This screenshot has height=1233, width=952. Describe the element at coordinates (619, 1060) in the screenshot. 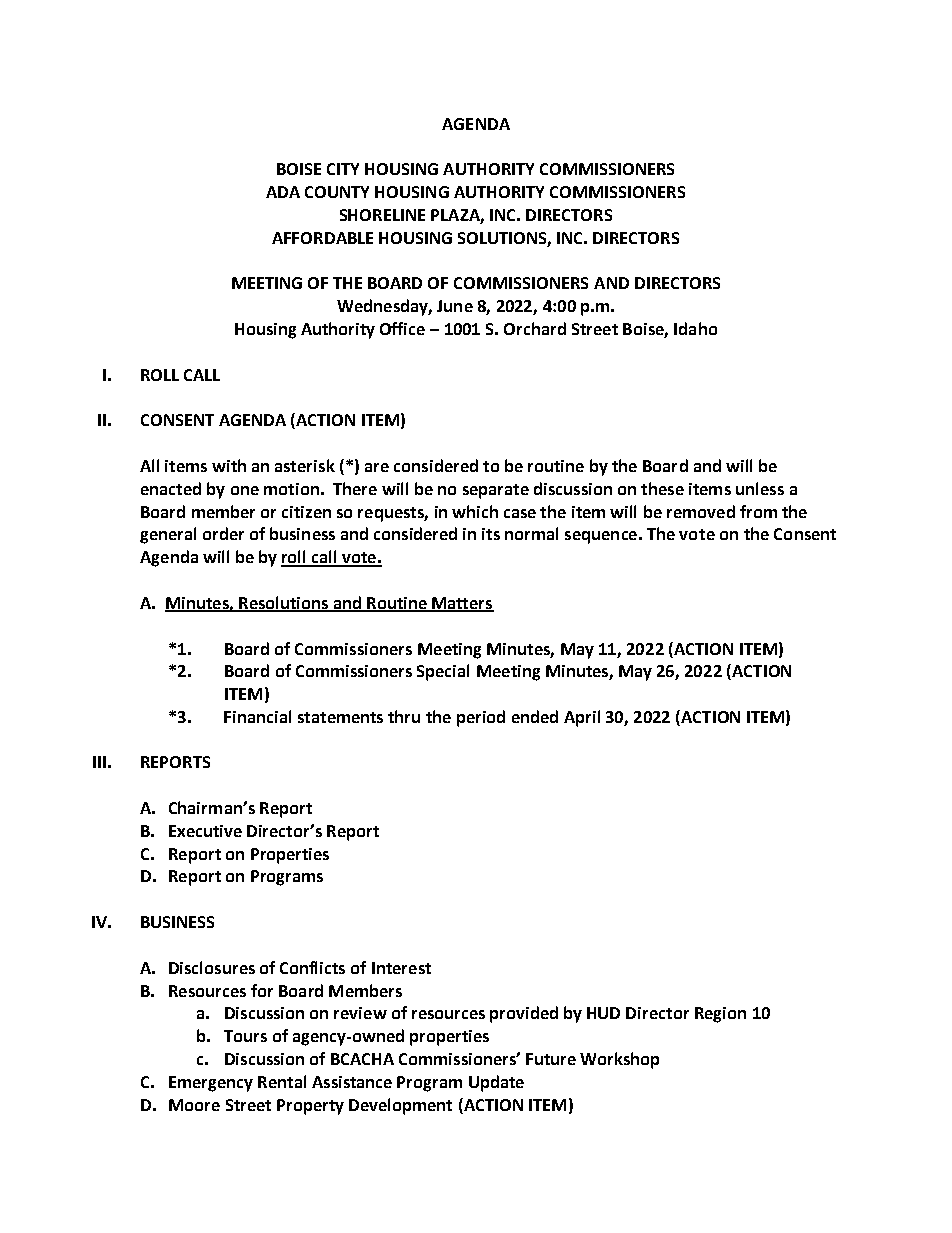

I see `Workshop` at that location.
